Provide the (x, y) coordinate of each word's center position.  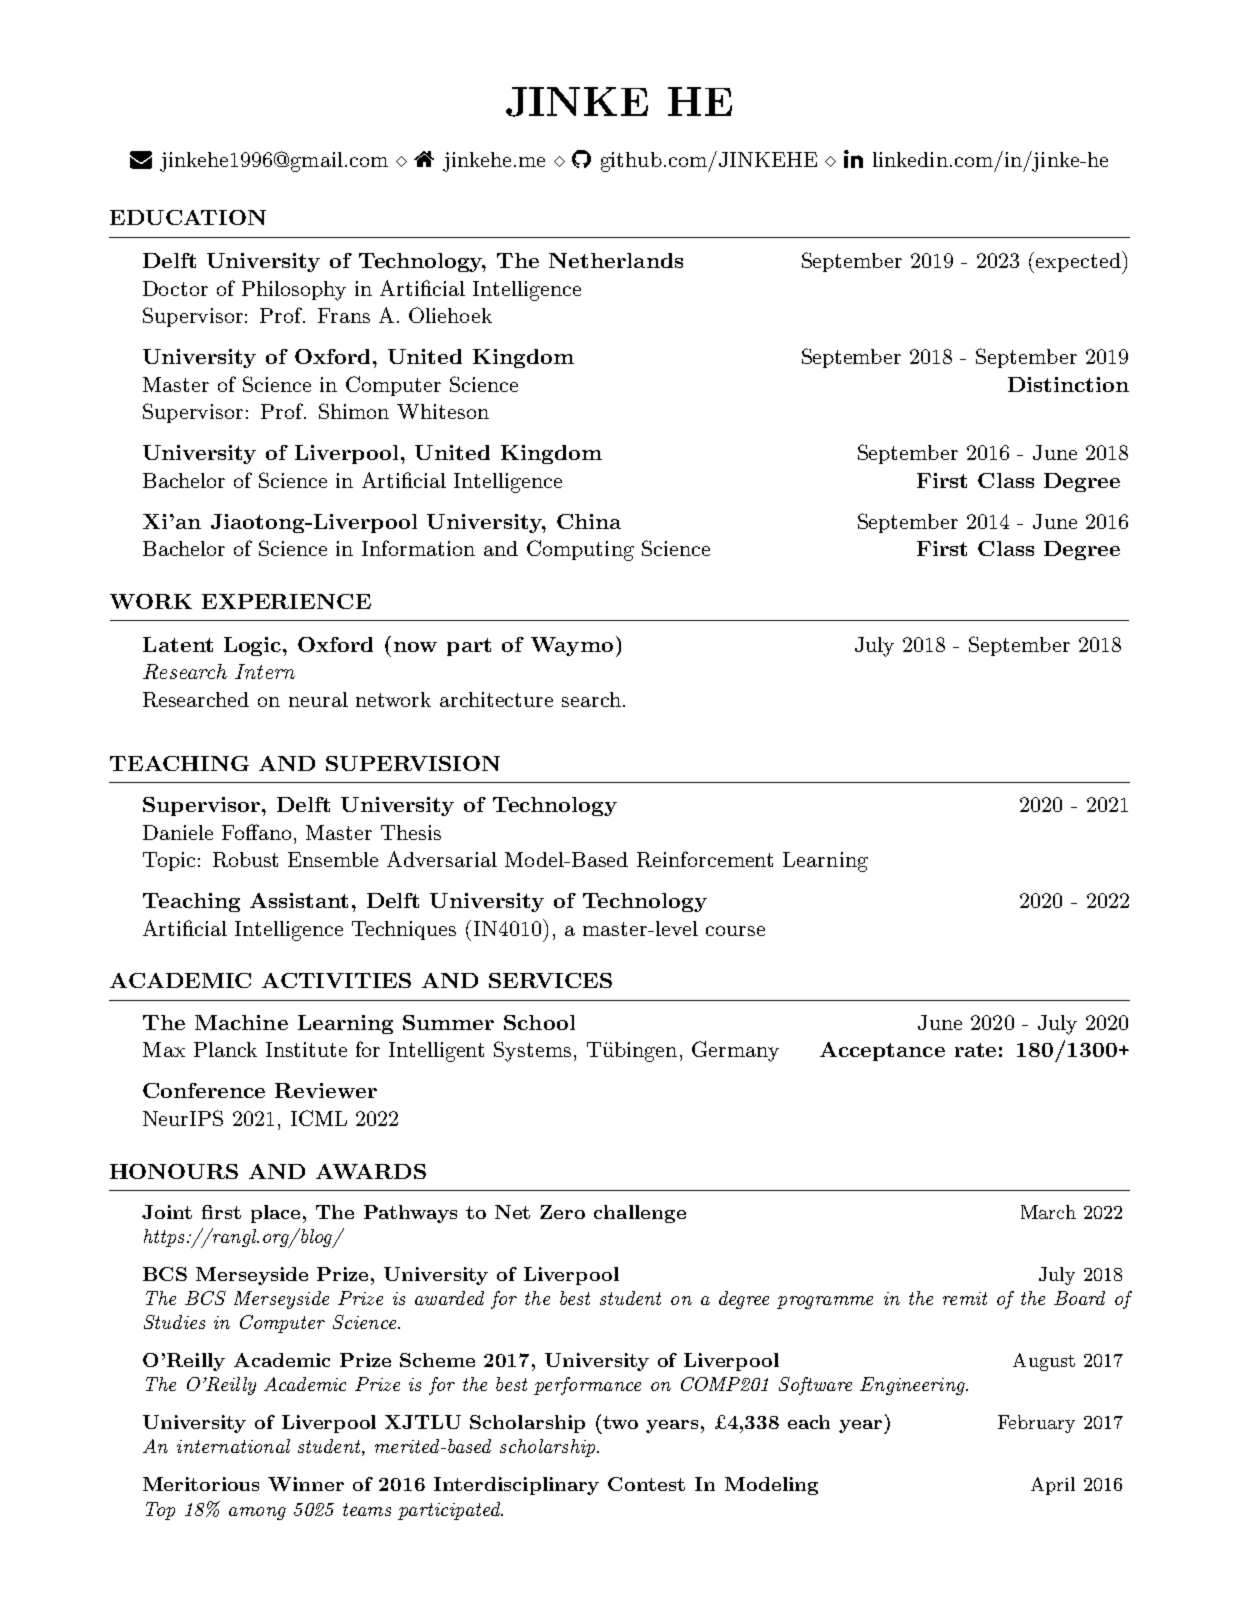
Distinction (1068, 384)
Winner (306, 1484)
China (589, 521)
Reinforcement (705, 859)
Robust (245, 859)
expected (1079, 262)
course (735, 931)
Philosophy (294, 291)
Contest (646, 1484)
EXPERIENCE (286, 601)
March (1048, 1212)
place (275, 1214)
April (1053, 1486)
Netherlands (616, 260)
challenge (640, 1214)
